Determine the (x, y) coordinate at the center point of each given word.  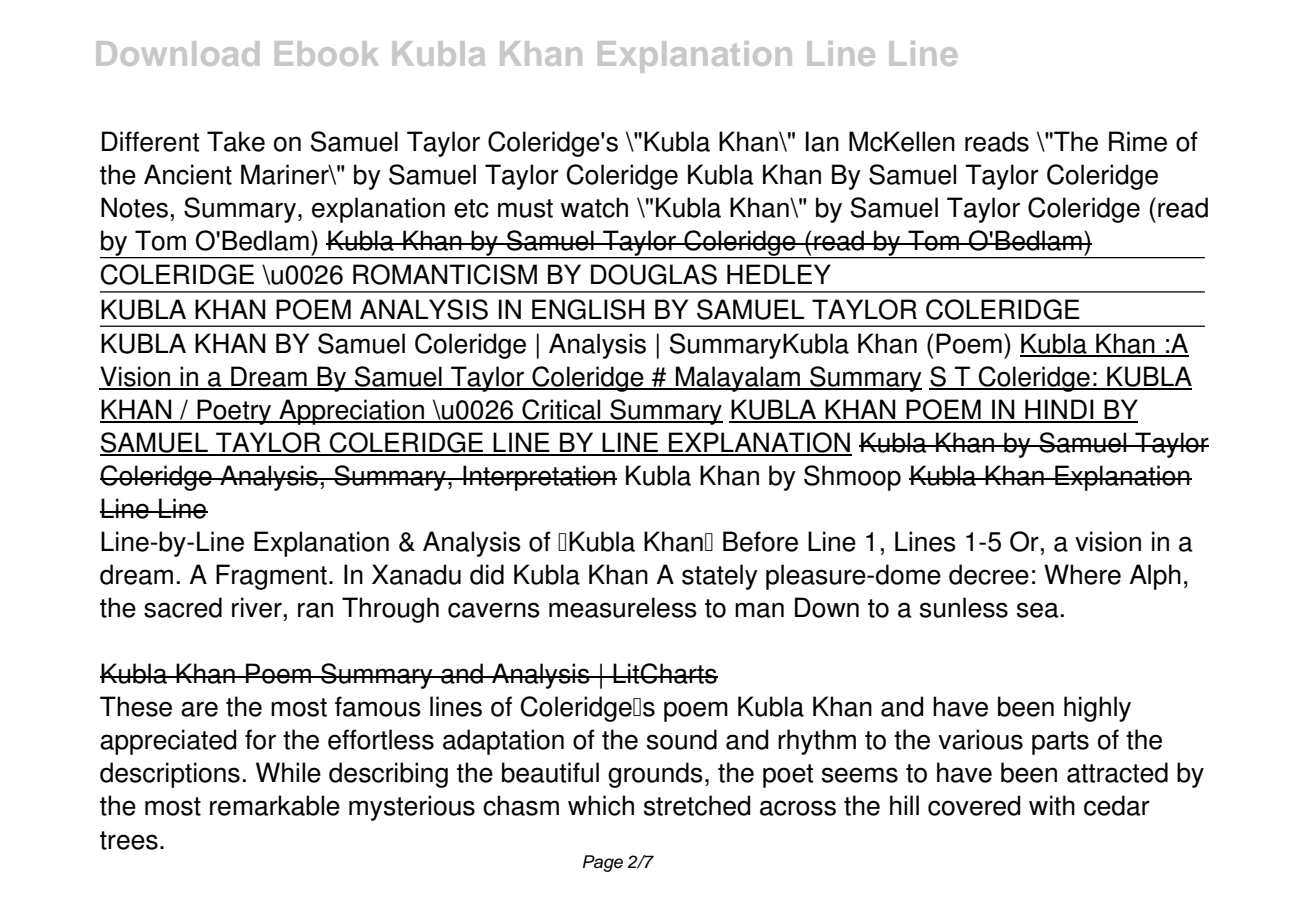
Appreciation (352, 412)
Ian (822, 141)
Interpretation (539, 478)
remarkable (275, 805)
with (1052, 805)
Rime (1138, 141)
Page (603, 863)
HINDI (1059, 410)
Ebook (327, 53)
